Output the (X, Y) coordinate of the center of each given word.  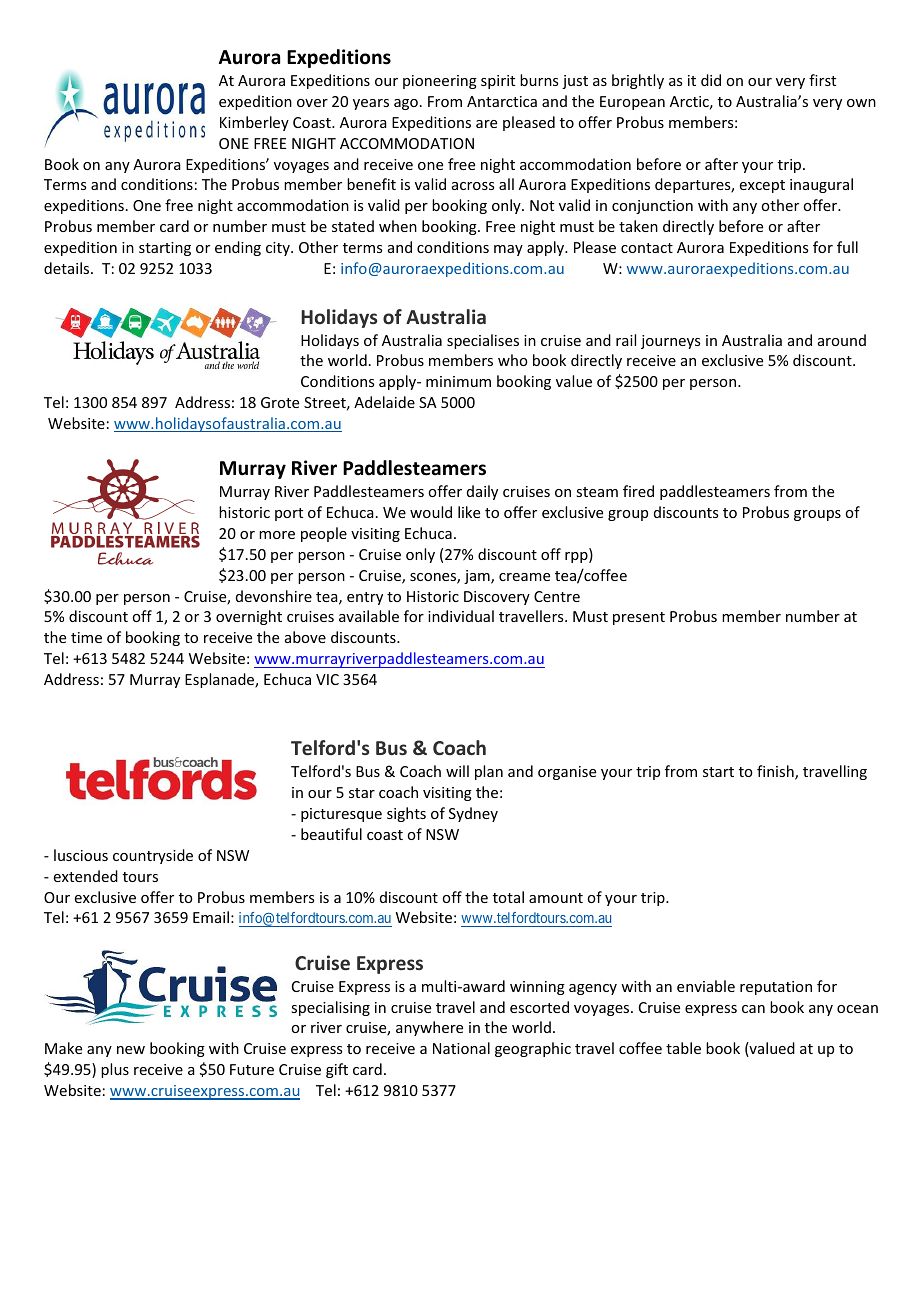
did (711, 80)
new (131, 1050)
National (461, 1048)
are (486, 124)
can (753, 1009)
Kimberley (254, 123)
